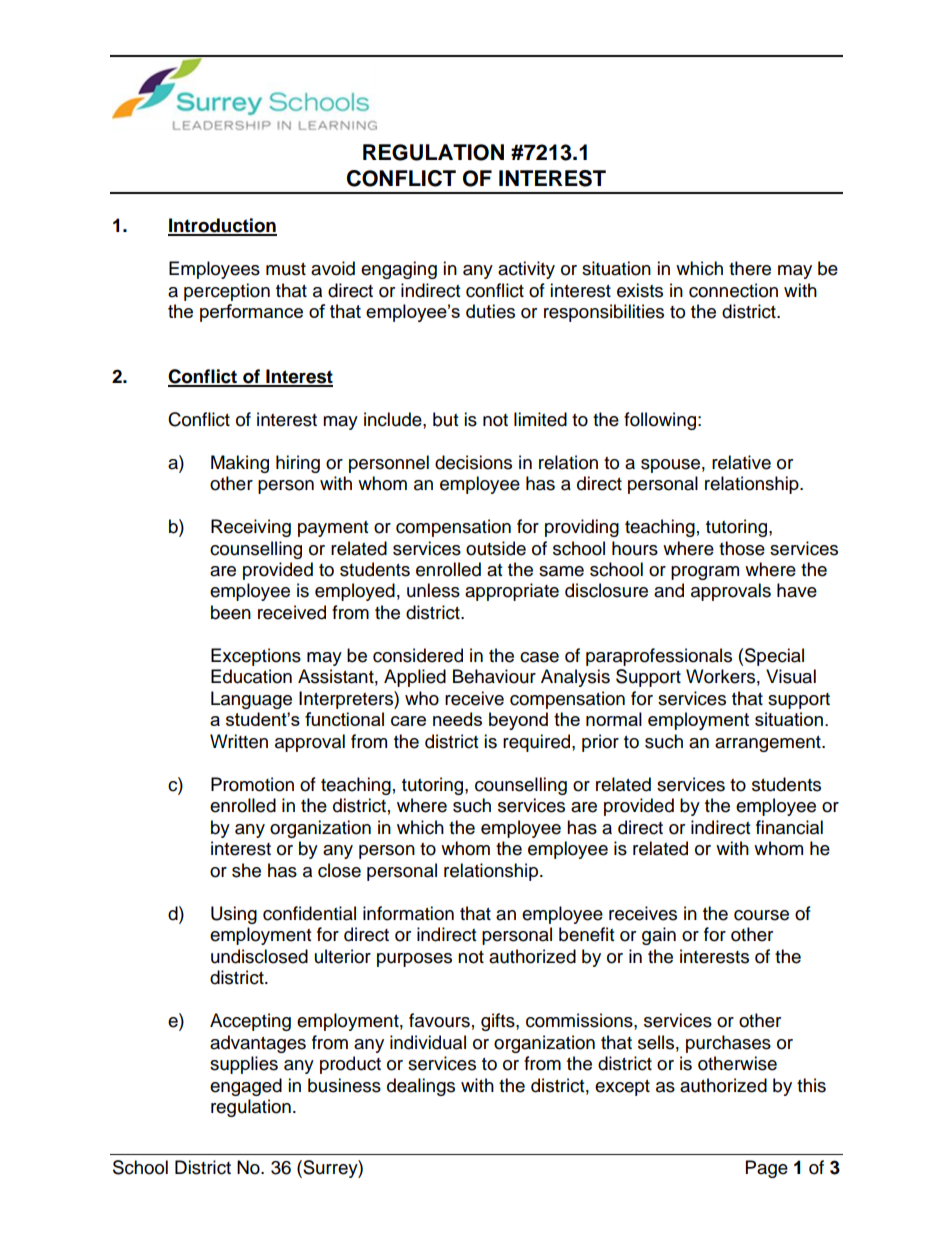  I want to click on Workers, so click(720, 676).
